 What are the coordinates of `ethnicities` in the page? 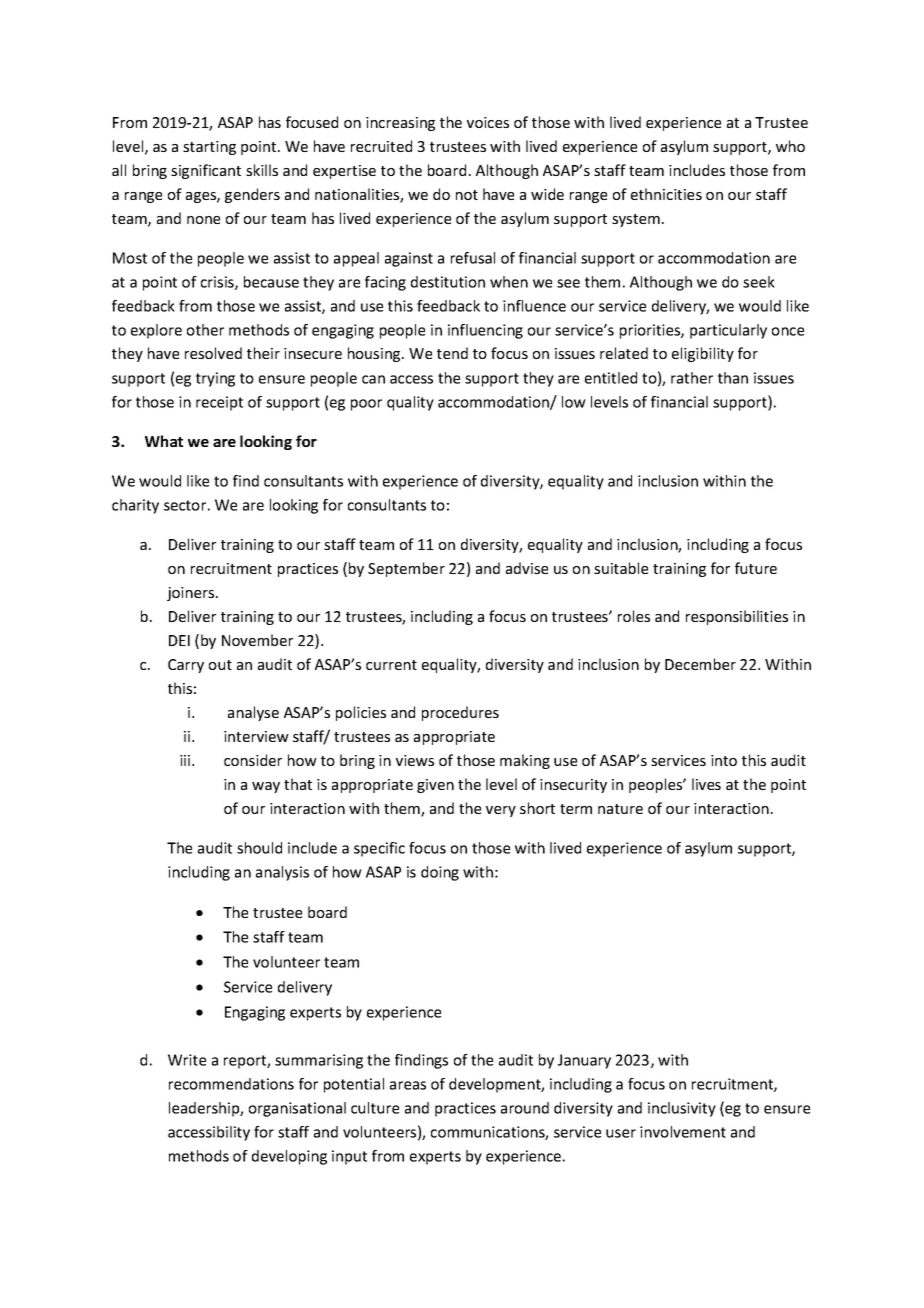 It's located at (666, 194).
